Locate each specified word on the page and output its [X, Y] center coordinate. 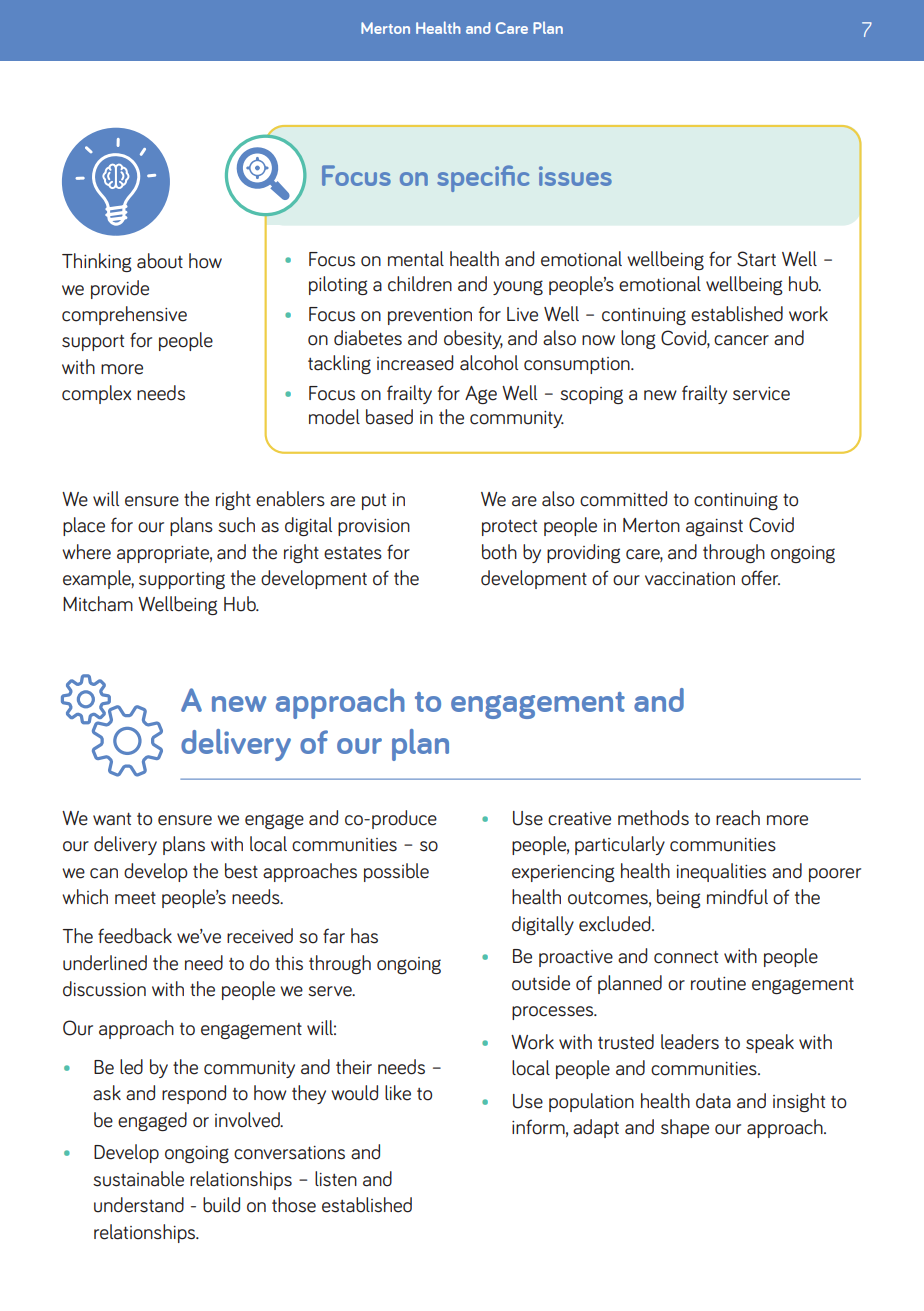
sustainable [138, 1179]
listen [336, 1179]
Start [756, 259]
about [160, 261]
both [499, 552]
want [112, 819]
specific [483, 178]
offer [760, 578]
